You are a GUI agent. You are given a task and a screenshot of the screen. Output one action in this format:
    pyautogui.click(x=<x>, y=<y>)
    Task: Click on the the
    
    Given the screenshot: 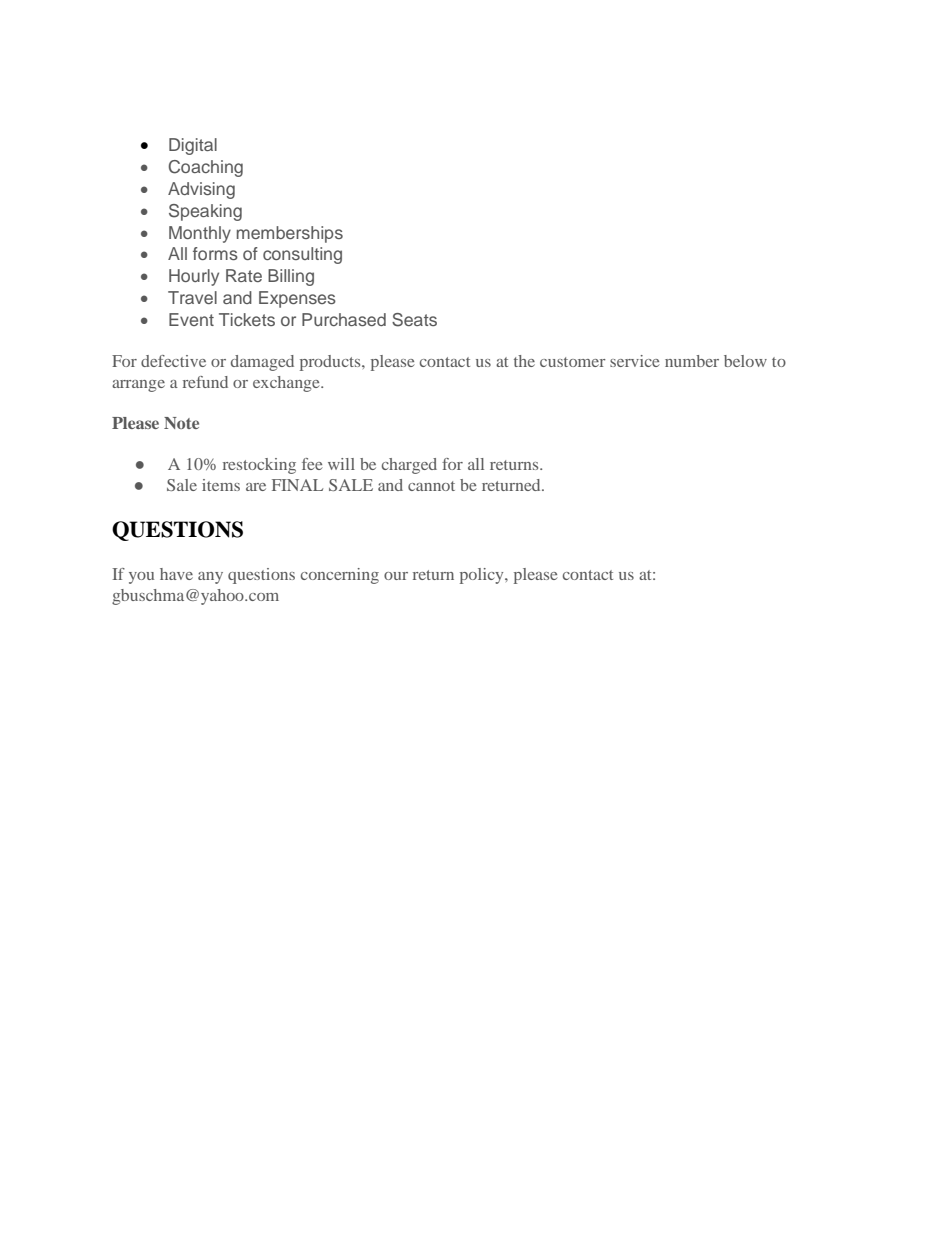 What is the action you would take?
    pyautogui.click(x=524, y=361)
